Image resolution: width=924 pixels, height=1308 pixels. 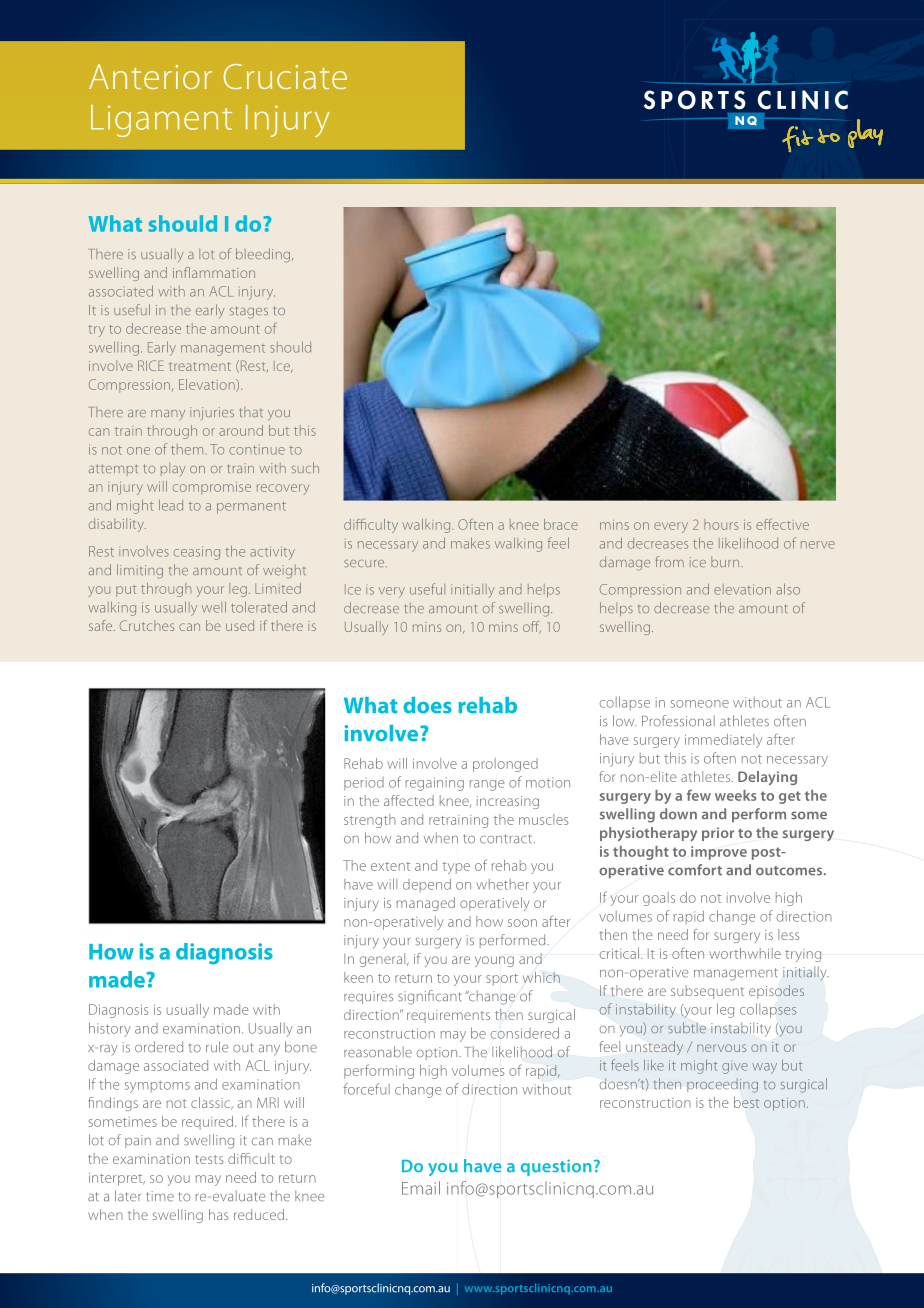 I want to click on effective, so click(x=782, y=524).
